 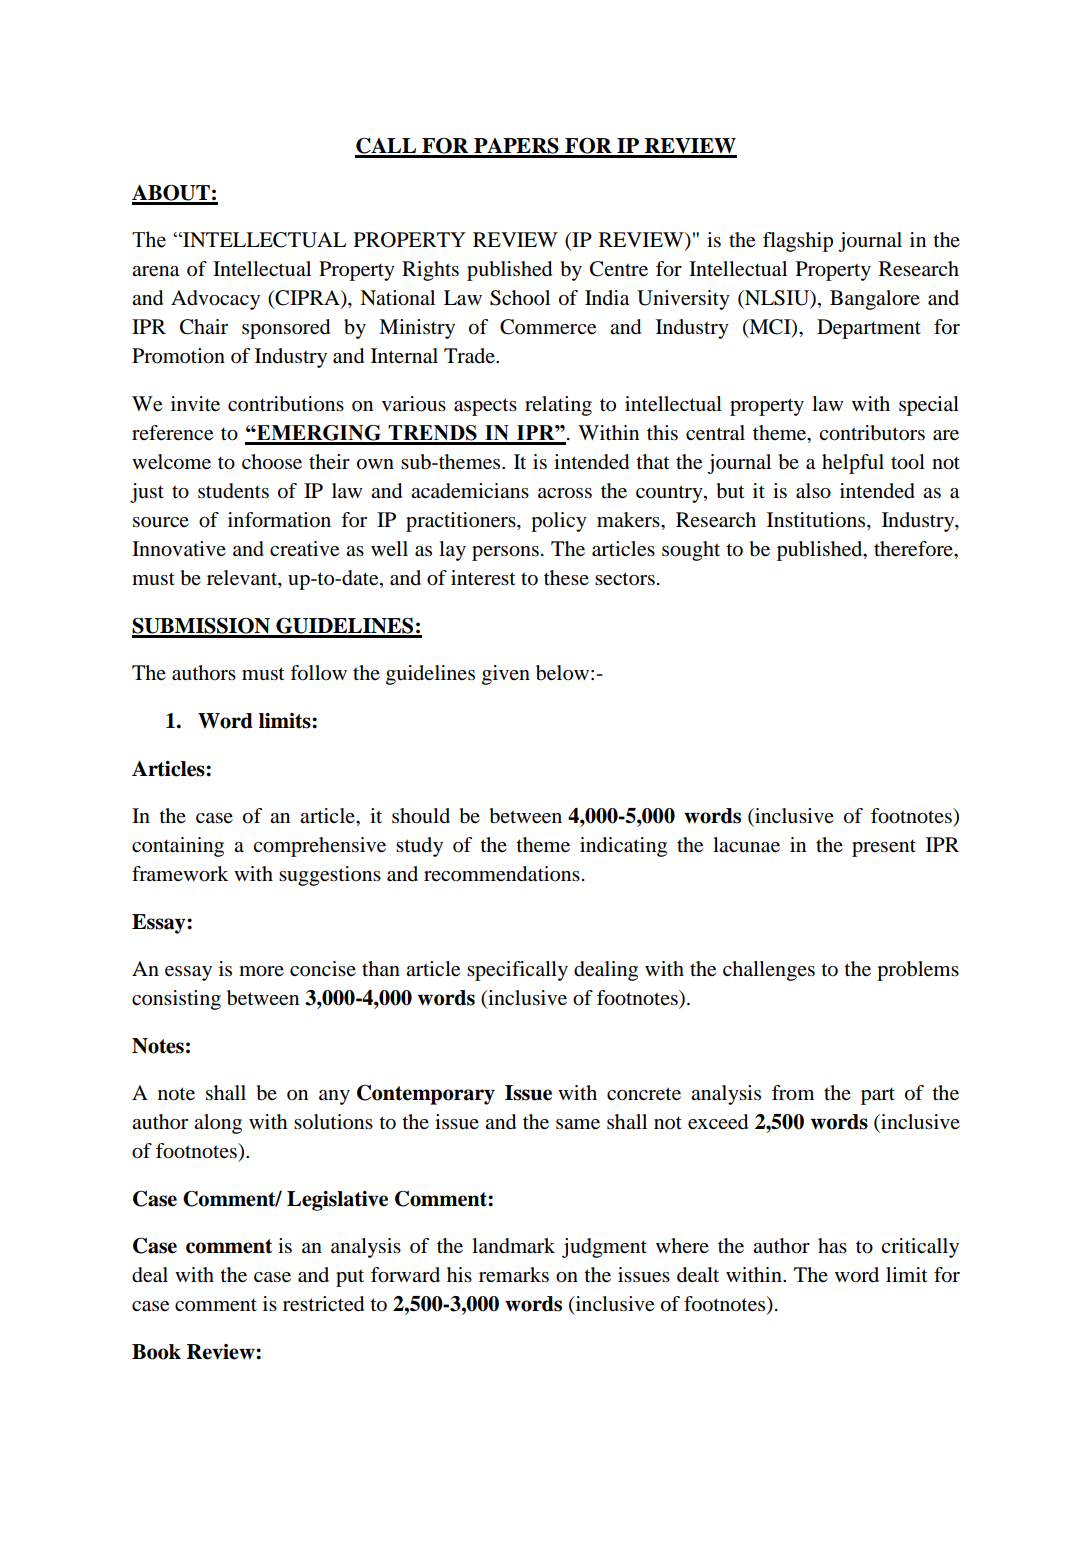 I want to click on Institutions, so click(x=817, y=521).
